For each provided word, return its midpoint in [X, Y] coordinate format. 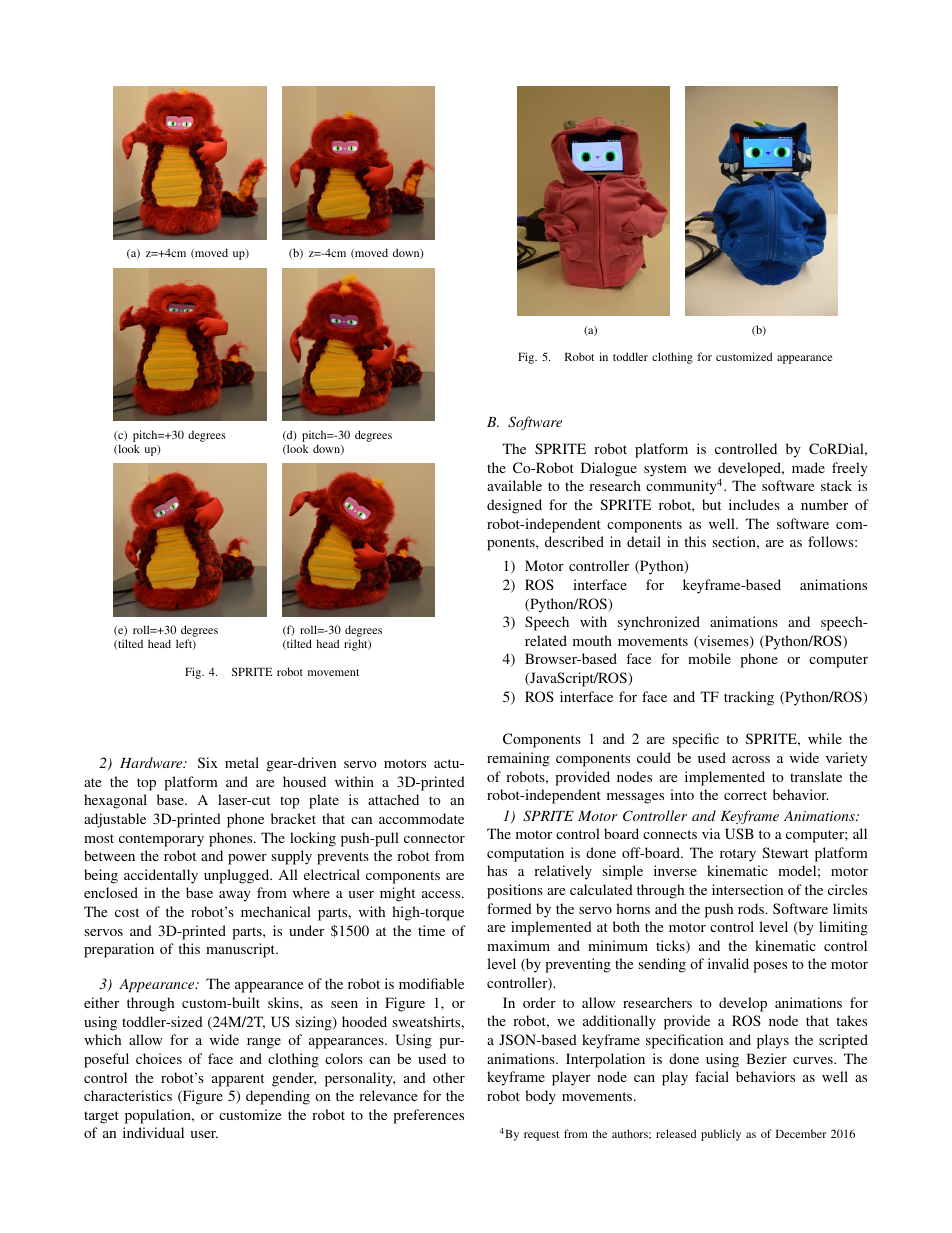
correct [745, 795]
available [514, 485]
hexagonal [115, 801]
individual [153, 1132]
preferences [428, 1116]
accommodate [421, 818]
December [801, 1133]
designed [514, 506]
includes [754, 504]
